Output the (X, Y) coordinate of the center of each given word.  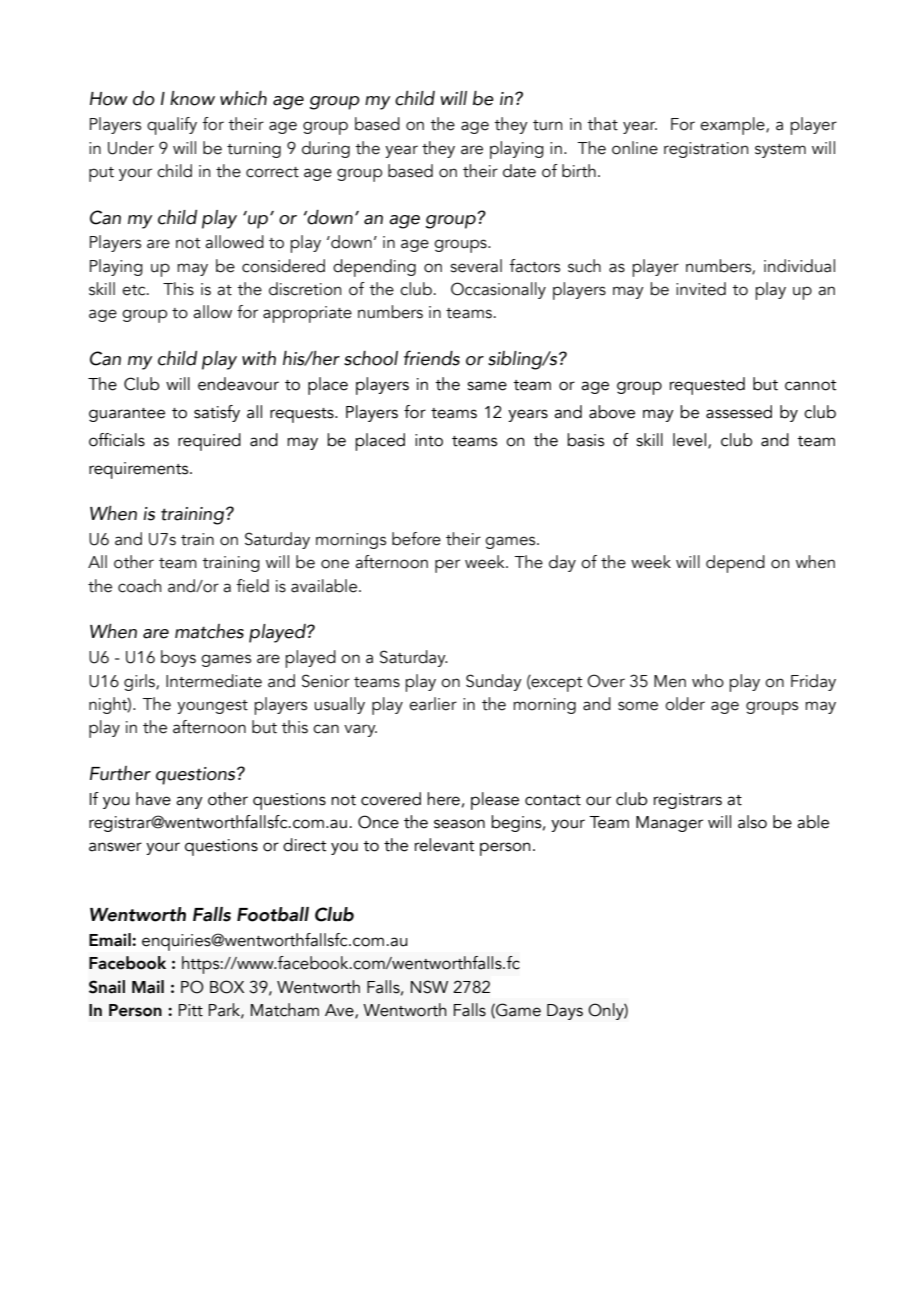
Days (565, 1012)
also (752, 822)
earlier (433, 704)
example (733, 126)
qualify (172, 126)
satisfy (217, 413)
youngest (212, 707)
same (487, 386)
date (519, 171)
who (708, 681)
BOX (227, 987)
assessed (739, 412)
